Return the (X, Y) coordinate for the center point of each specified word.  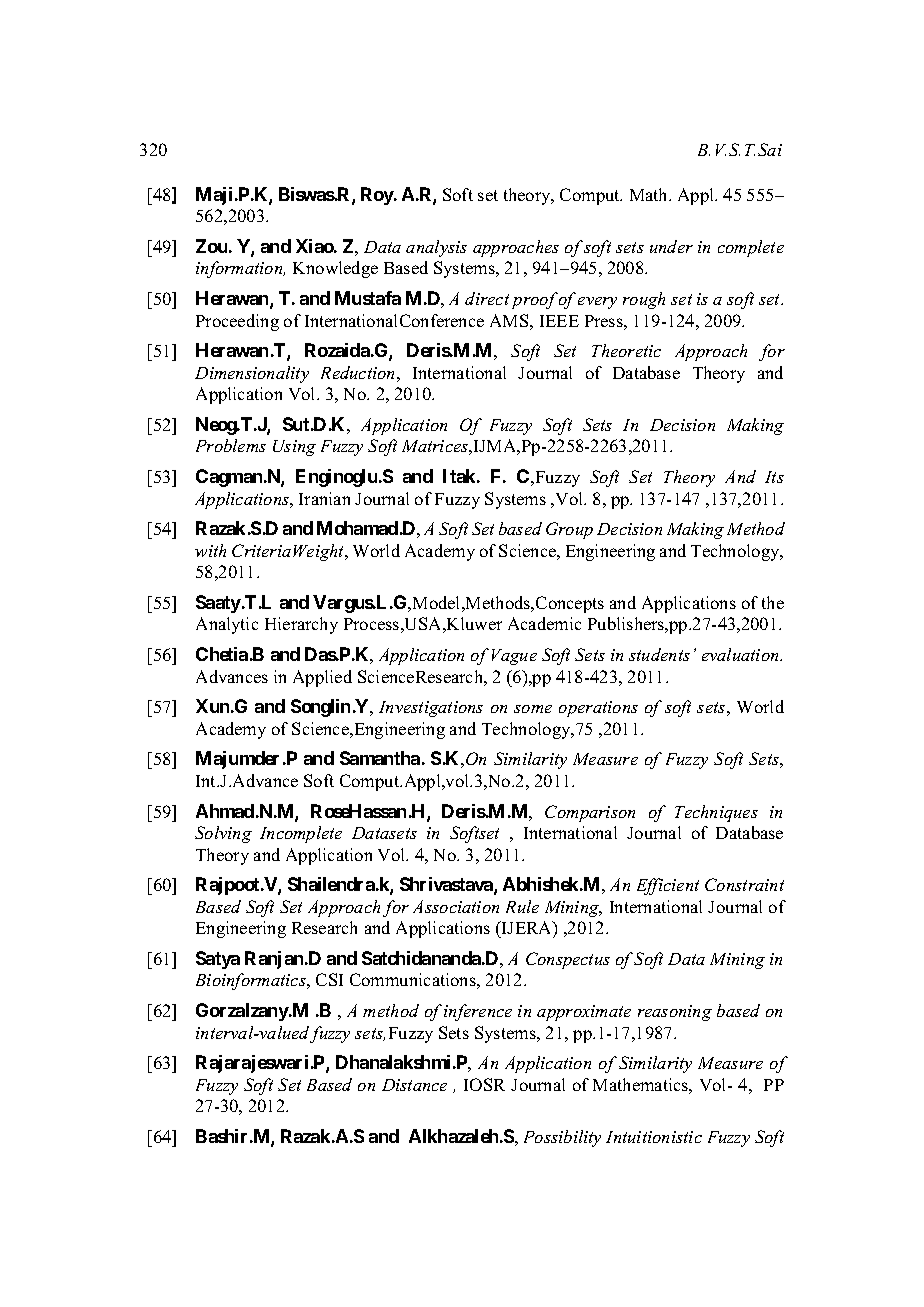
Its (774, 477)
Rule (522, 906)
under (671, 246)
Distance (414, 1085)
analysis (436, 248)
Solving (223, 834)
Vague (514, 657)
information (240, 269)
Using (294, 448)
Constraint (744, 884)
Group (569, 530)
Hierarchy (301, 625)
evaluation (741, 654)
